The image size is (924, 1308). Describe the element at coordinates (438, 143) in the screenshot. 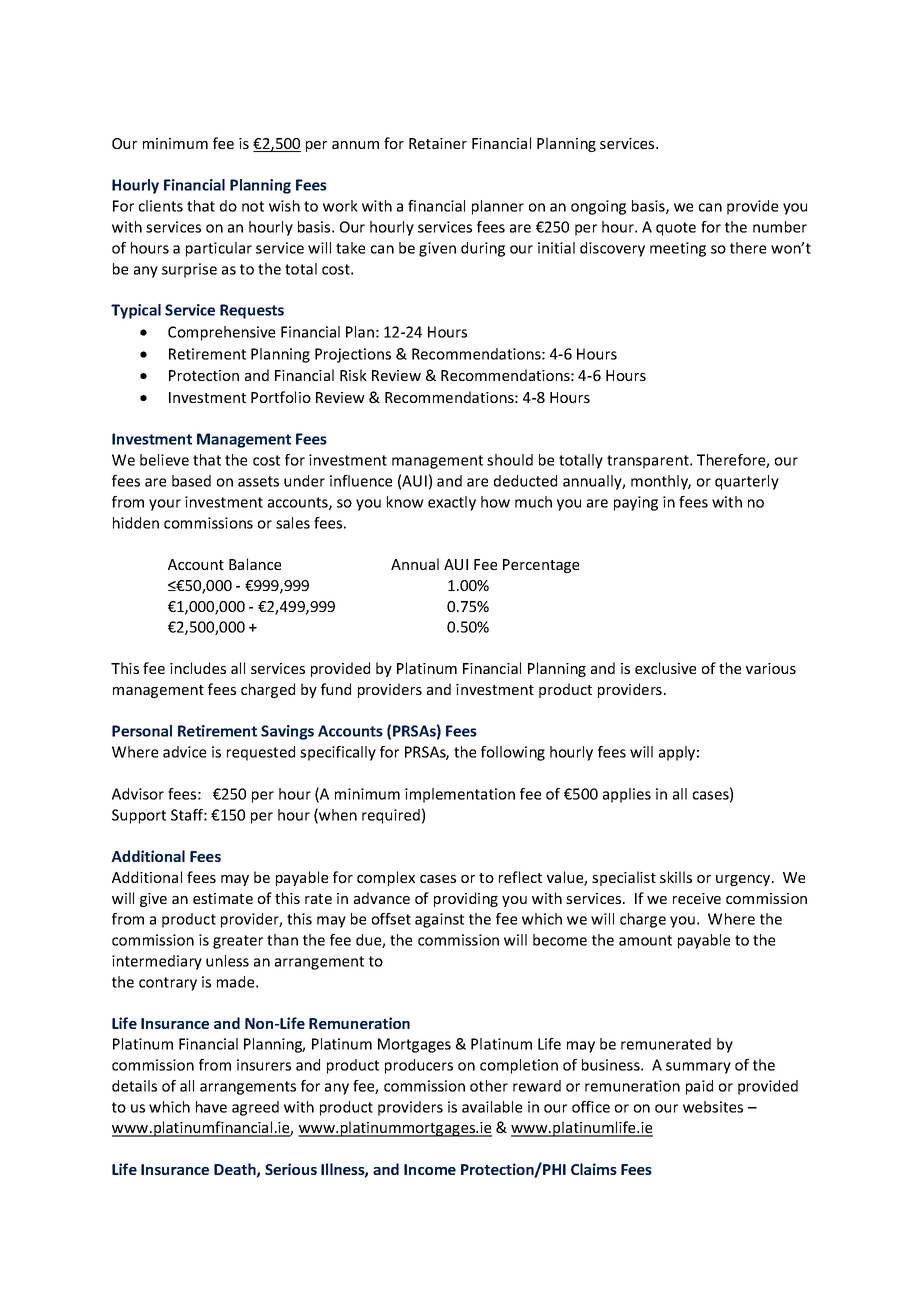

I see `Retainer` at that location.
